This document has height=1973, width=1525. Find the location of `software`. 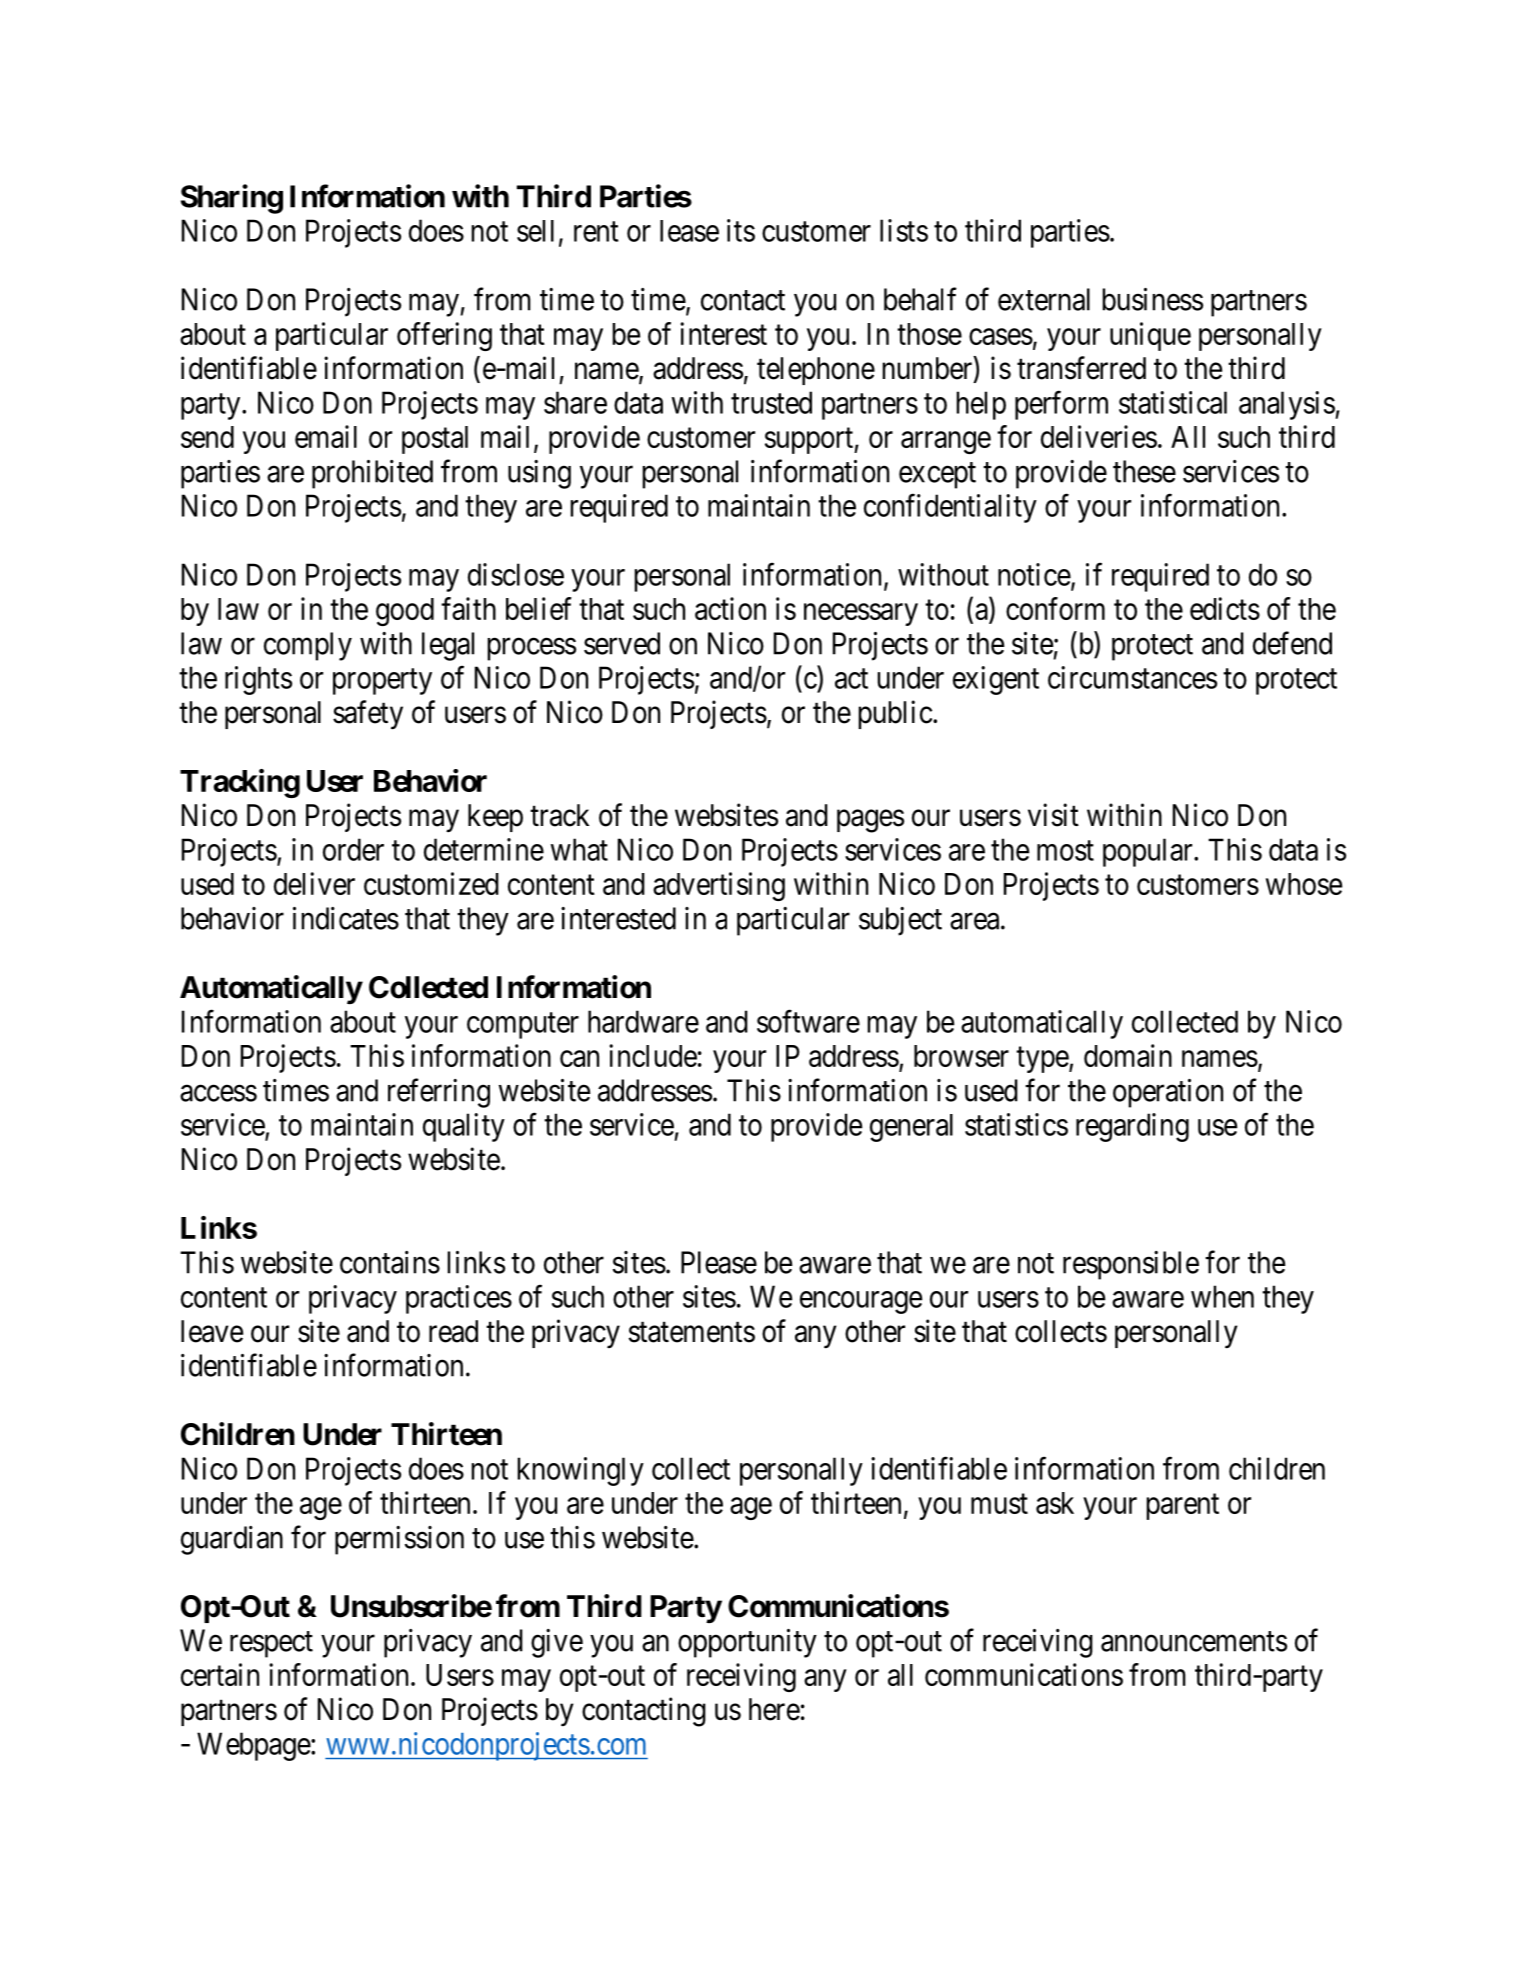

software is located at coordinates (808, 1021).
